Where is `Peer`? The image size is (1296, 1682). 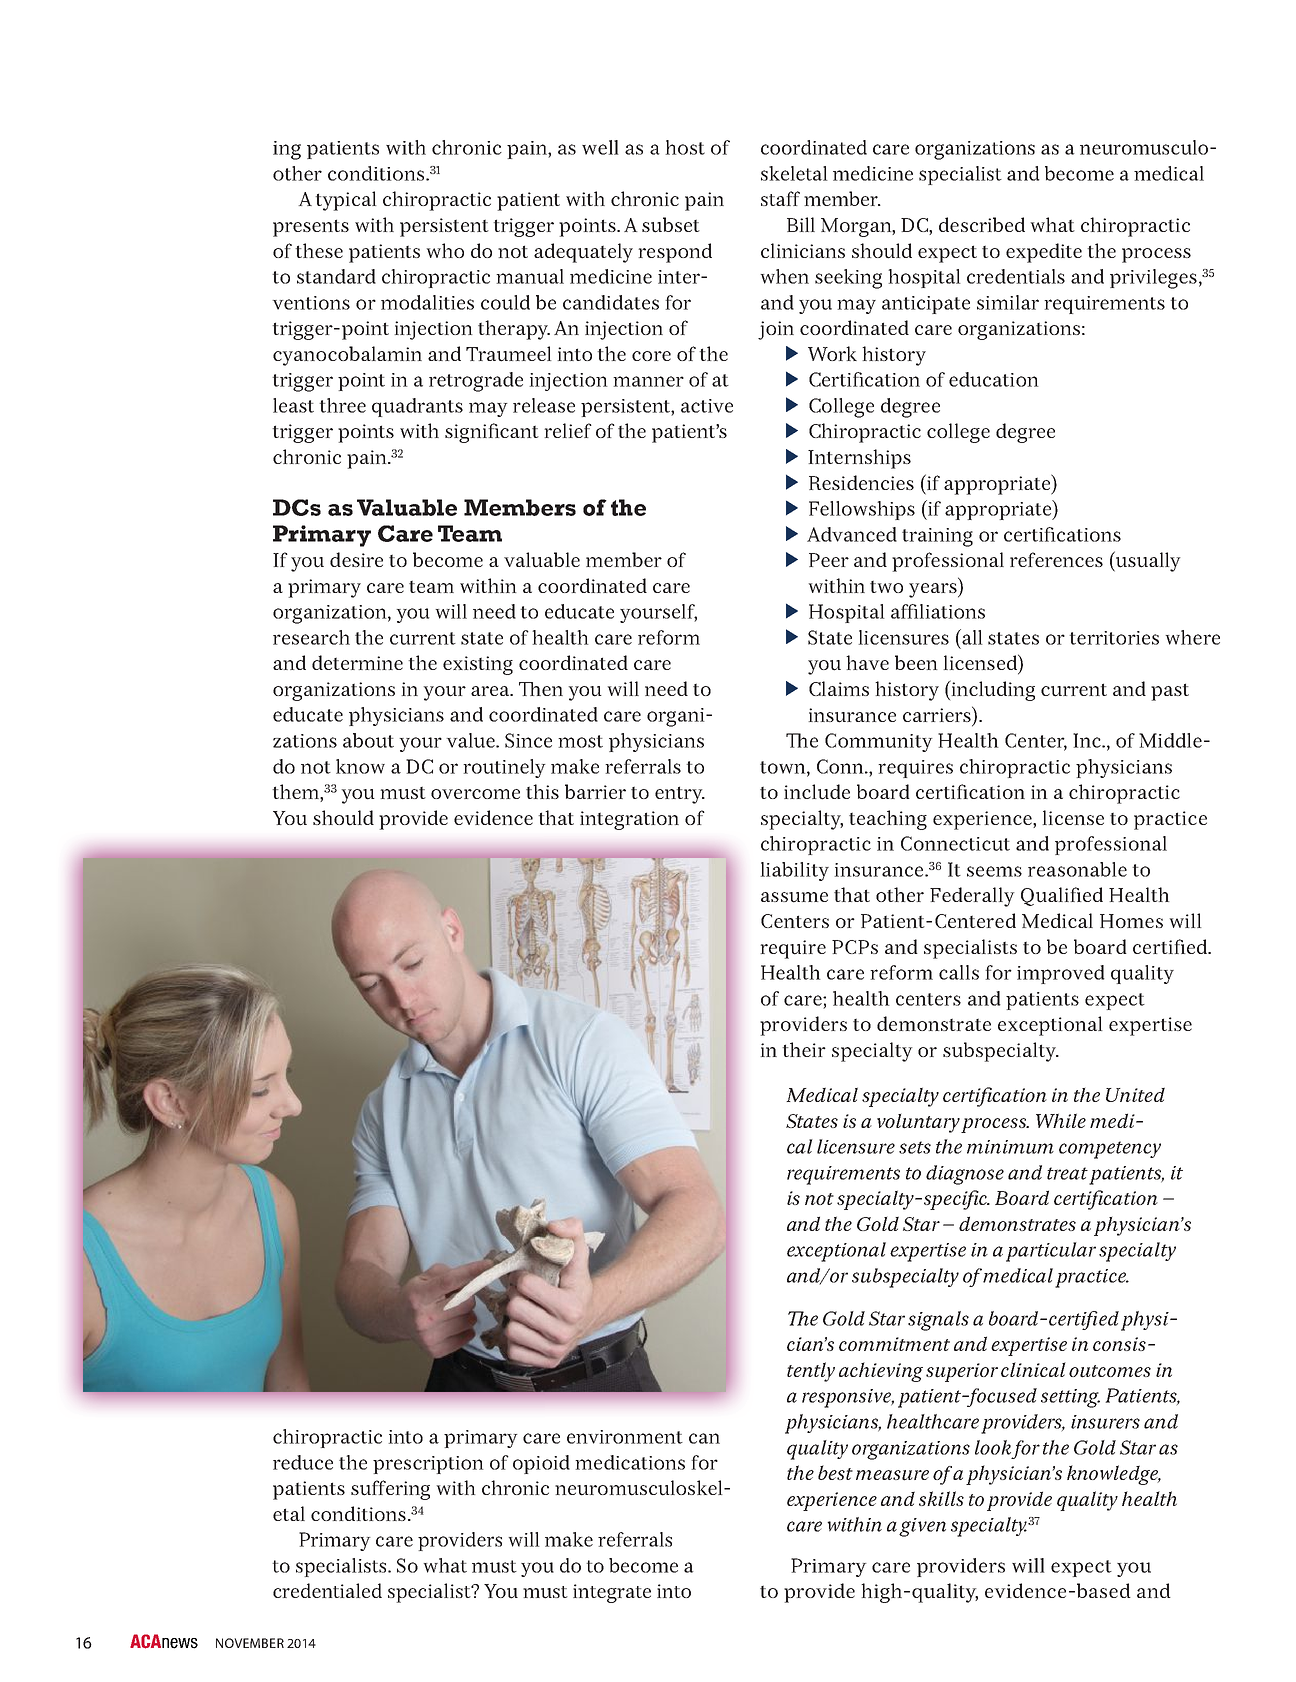
Peer is located at coordinates (829, 560).
